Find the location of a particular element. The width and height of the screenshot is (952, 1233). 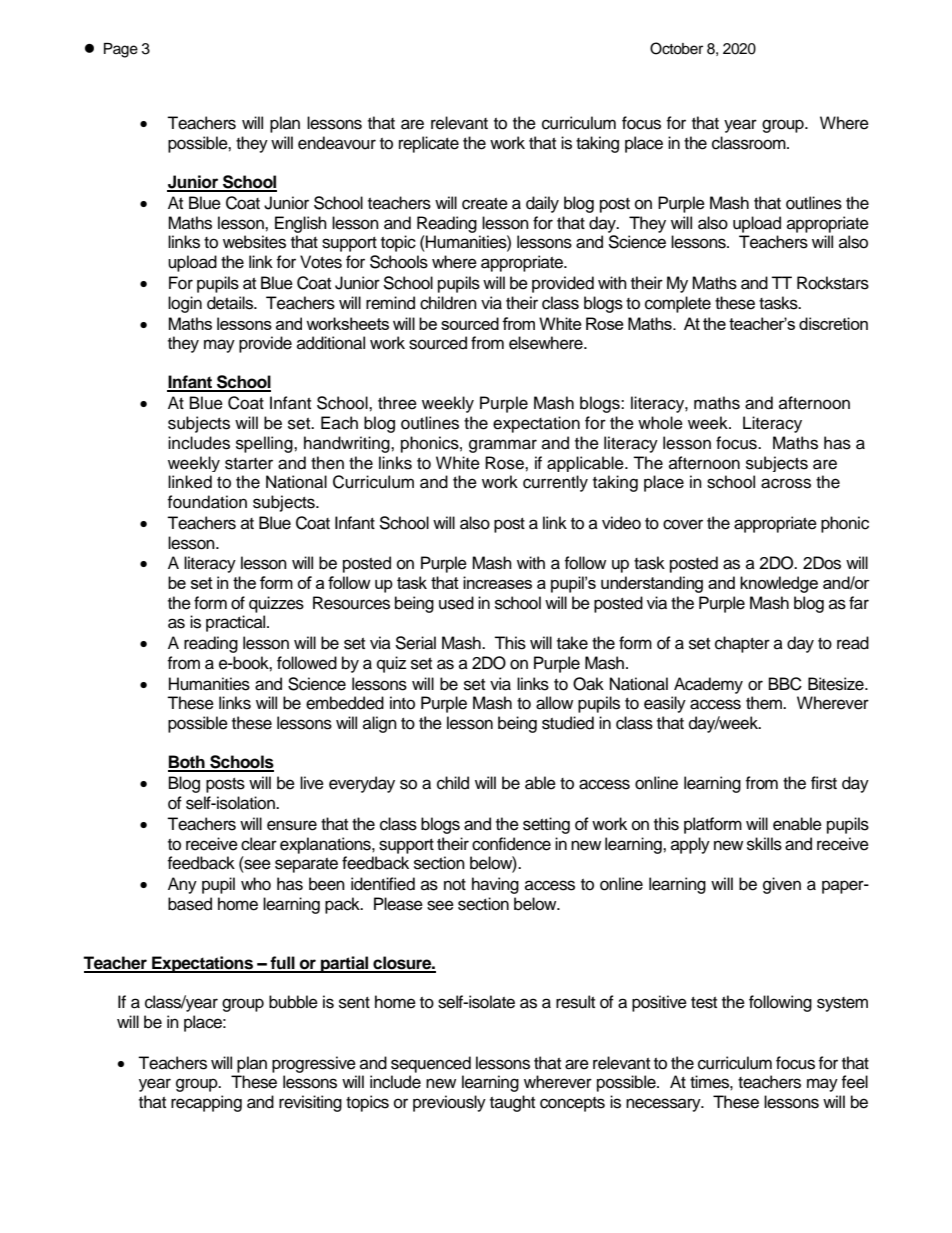

Page is located at coordinates (121, 50).
